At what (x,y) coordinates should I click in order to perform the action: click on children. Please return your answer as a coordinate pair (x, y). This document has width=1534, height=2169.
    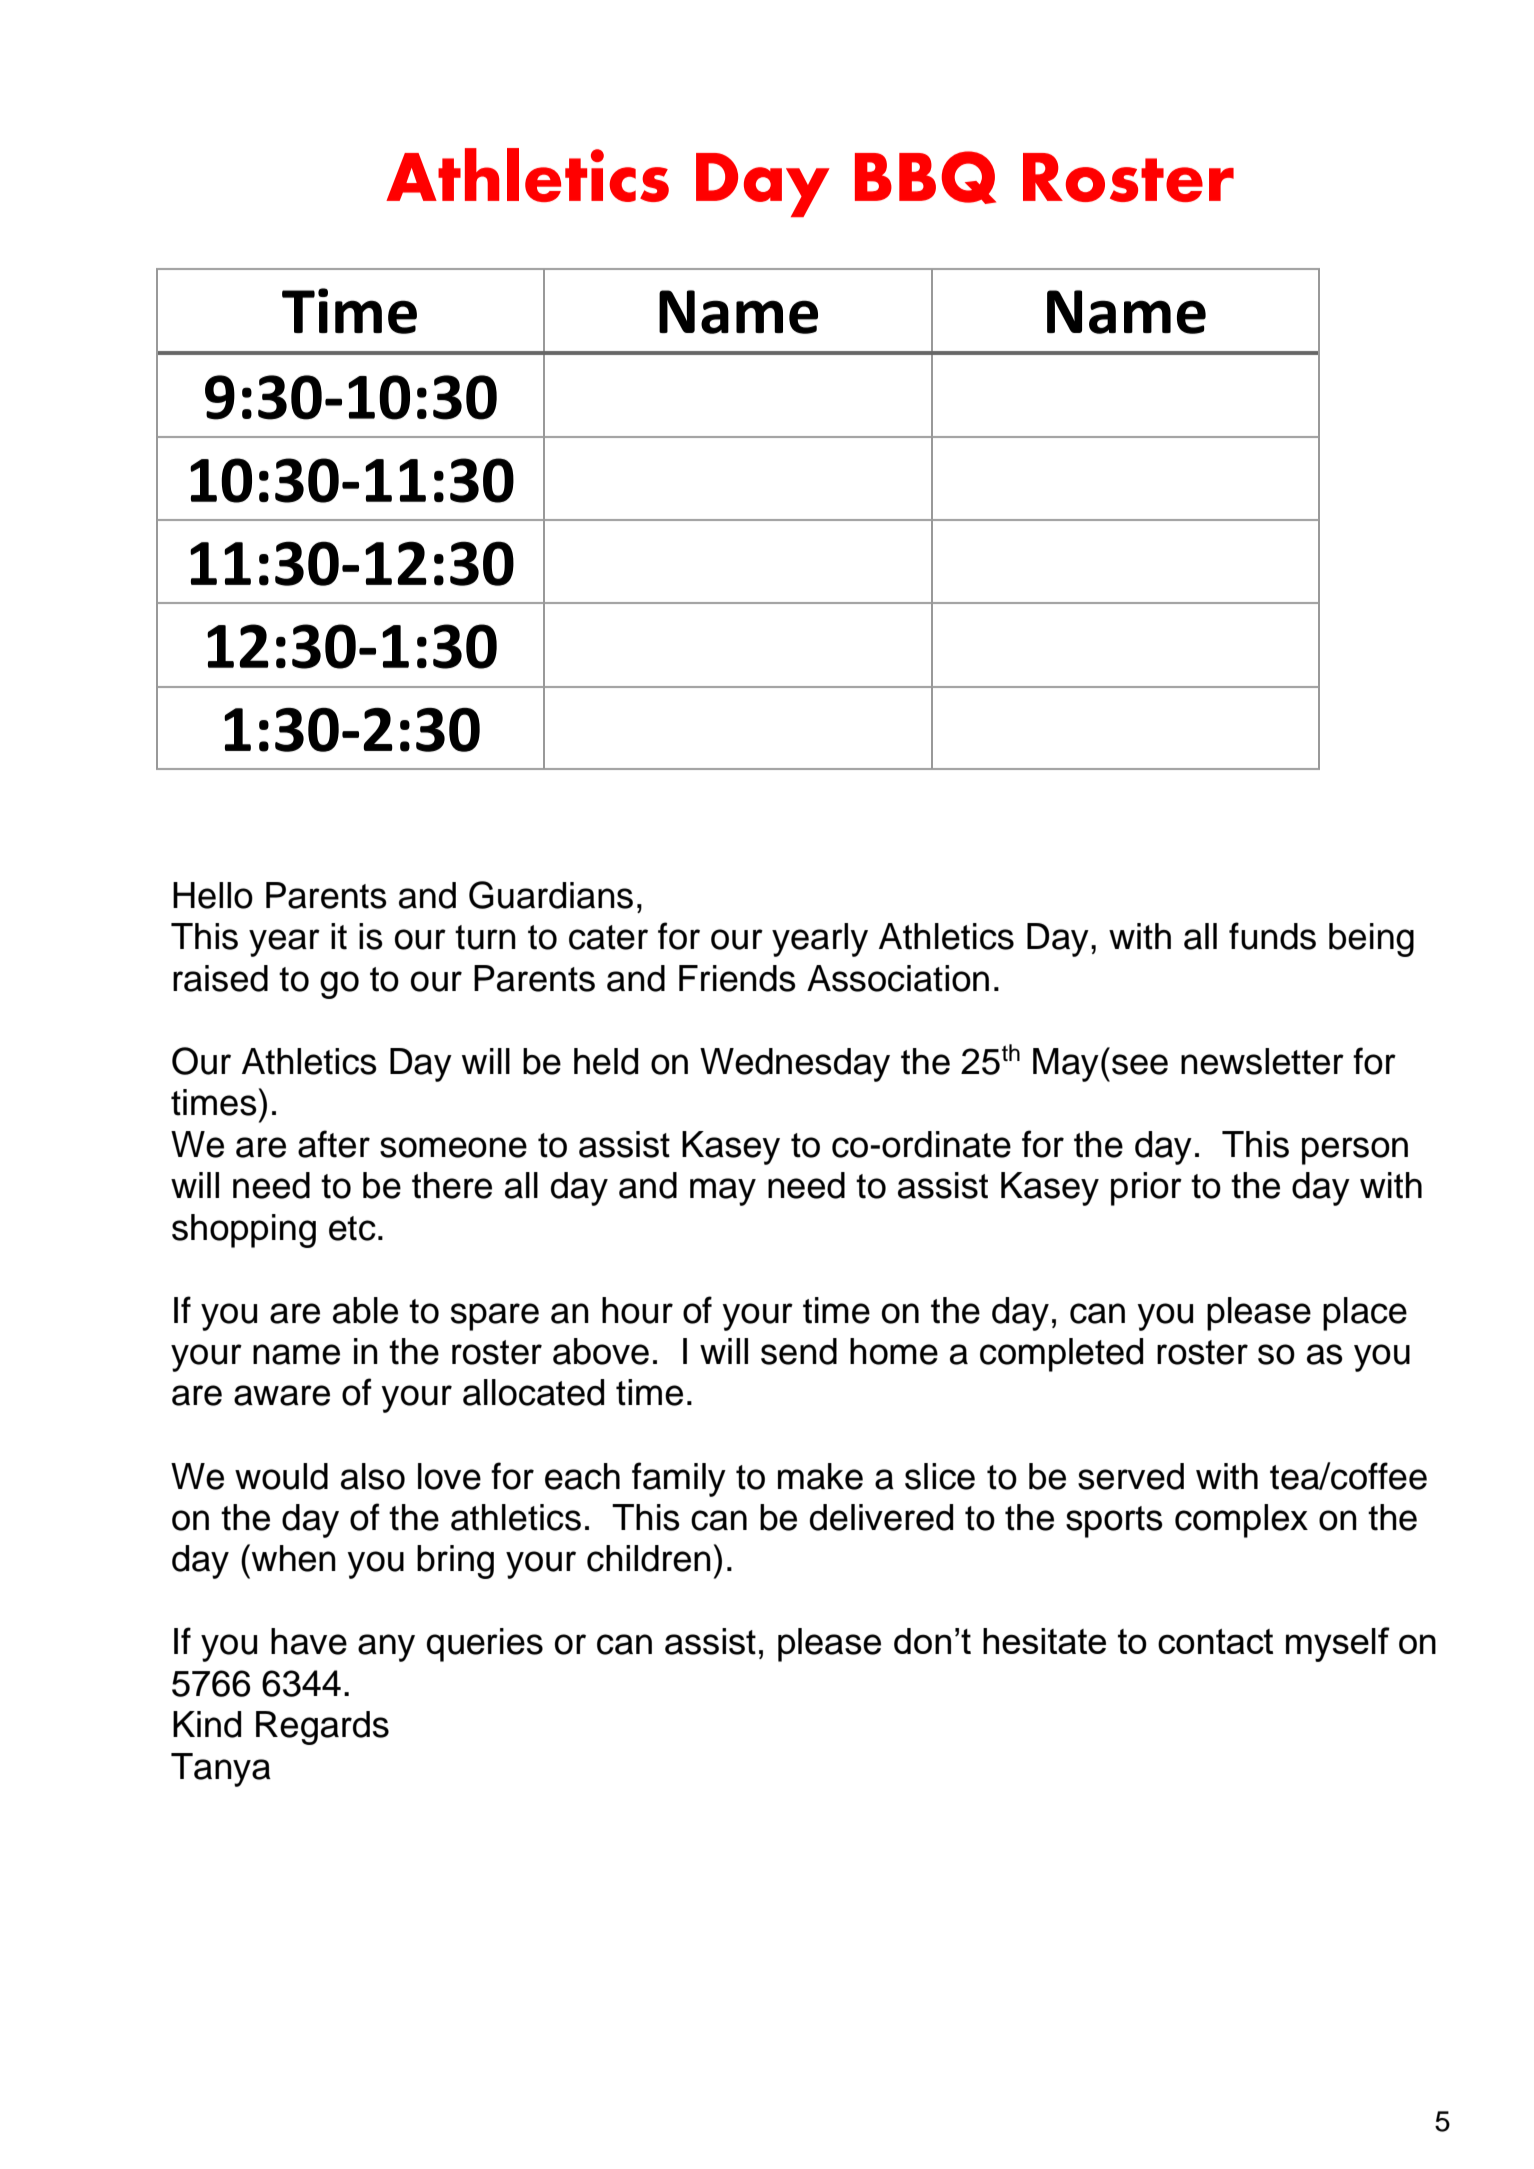
    Looking at the image, I should click on (649, 1558).
